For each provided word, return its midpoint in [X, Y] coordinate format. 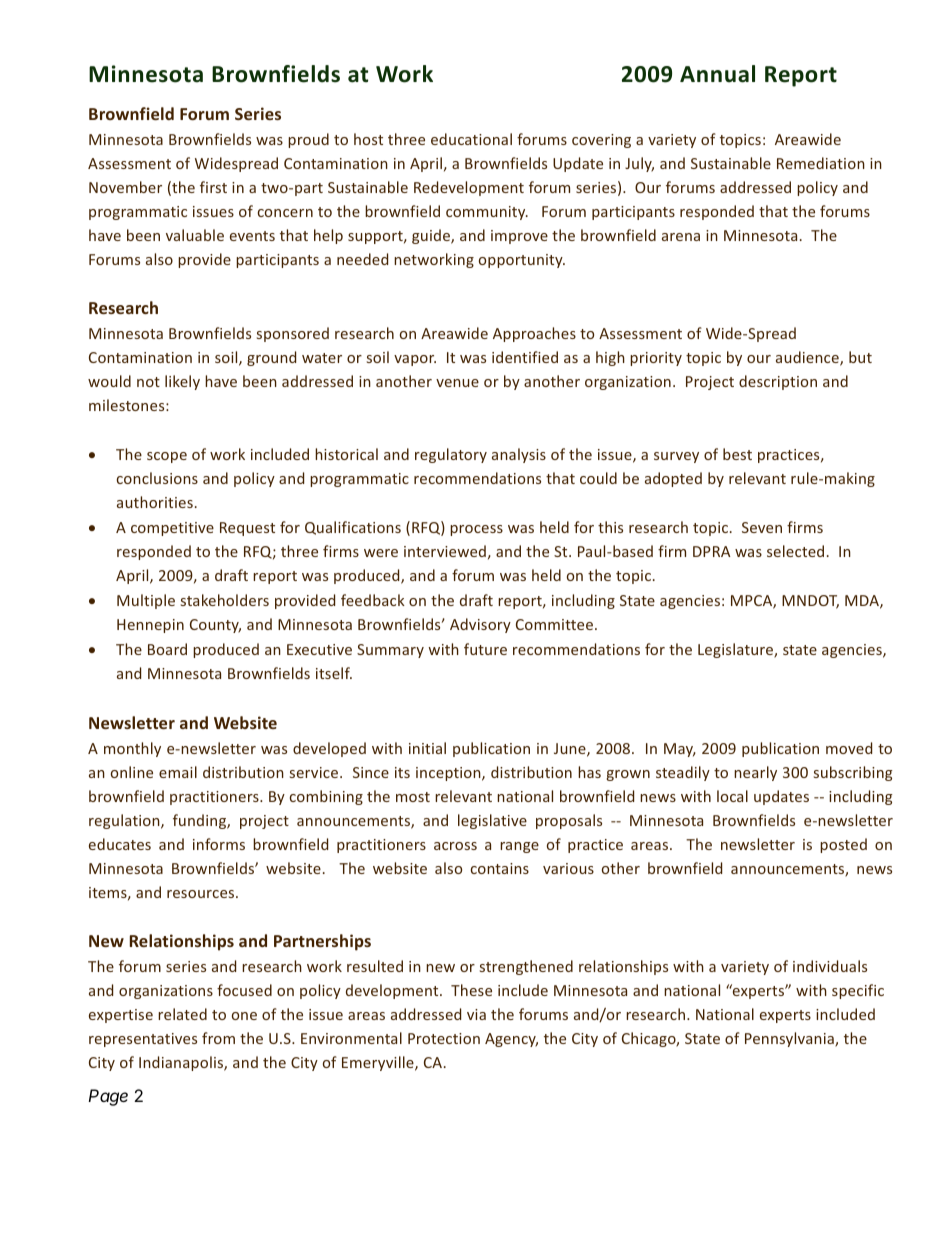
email [178, 772]
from [218, 1038]
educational [471, 139]
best [737, 454]
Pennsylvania [790, 1039]
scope [167, 457]
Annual [717, 74]
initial [427, 748]
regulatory [451, 455]
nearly [755, 773]
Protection [444, 1038]
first [213, 187]
